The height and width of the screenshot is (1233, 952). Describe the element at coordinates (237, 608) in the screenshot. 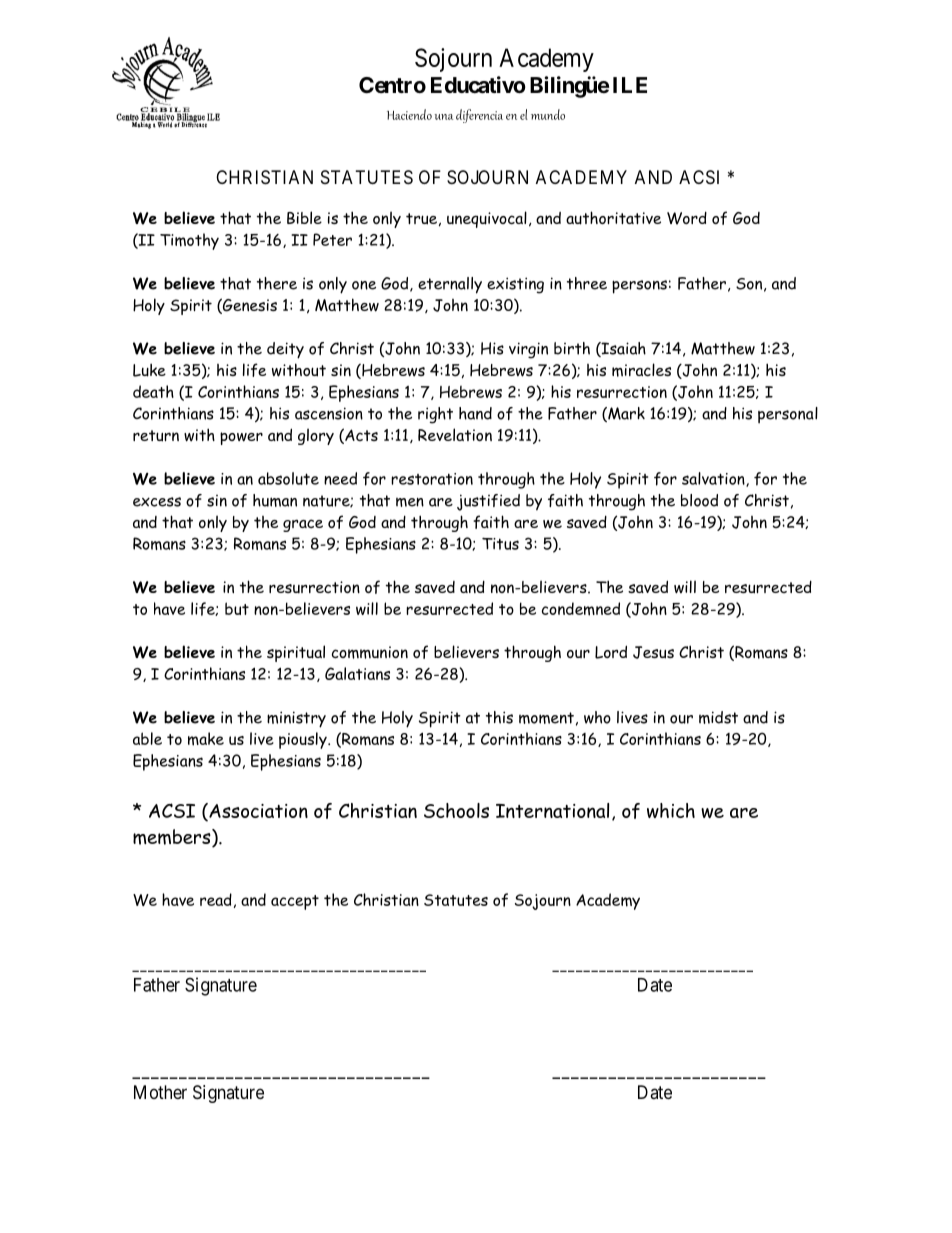

I see `but` at that location.
